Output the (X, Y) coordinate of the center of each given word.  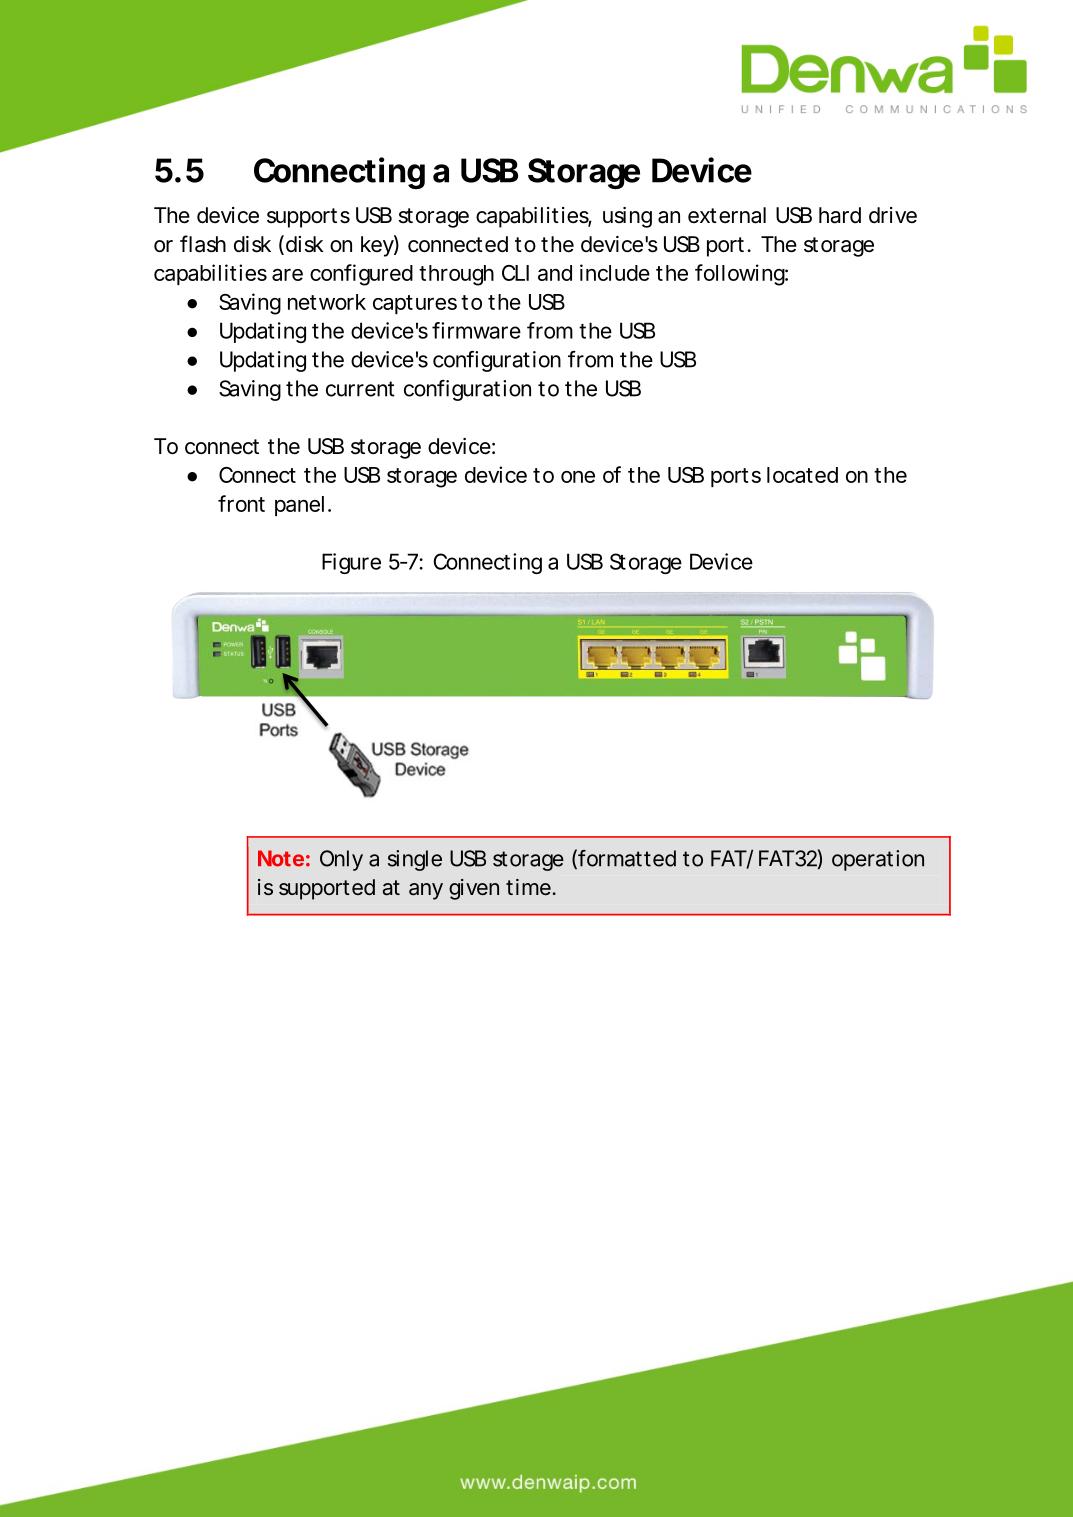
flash (203, 244)
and (555, 273)
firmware (476, 330)
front (241, 503)
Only (341, 860)
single (415, 860)
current (360, 389)
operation (878, 860)
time (528, 887)
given (474, 889)
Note (281, 858)
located (802, 475)
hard (840, 215)
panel (299, 506)
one (578, 477)
